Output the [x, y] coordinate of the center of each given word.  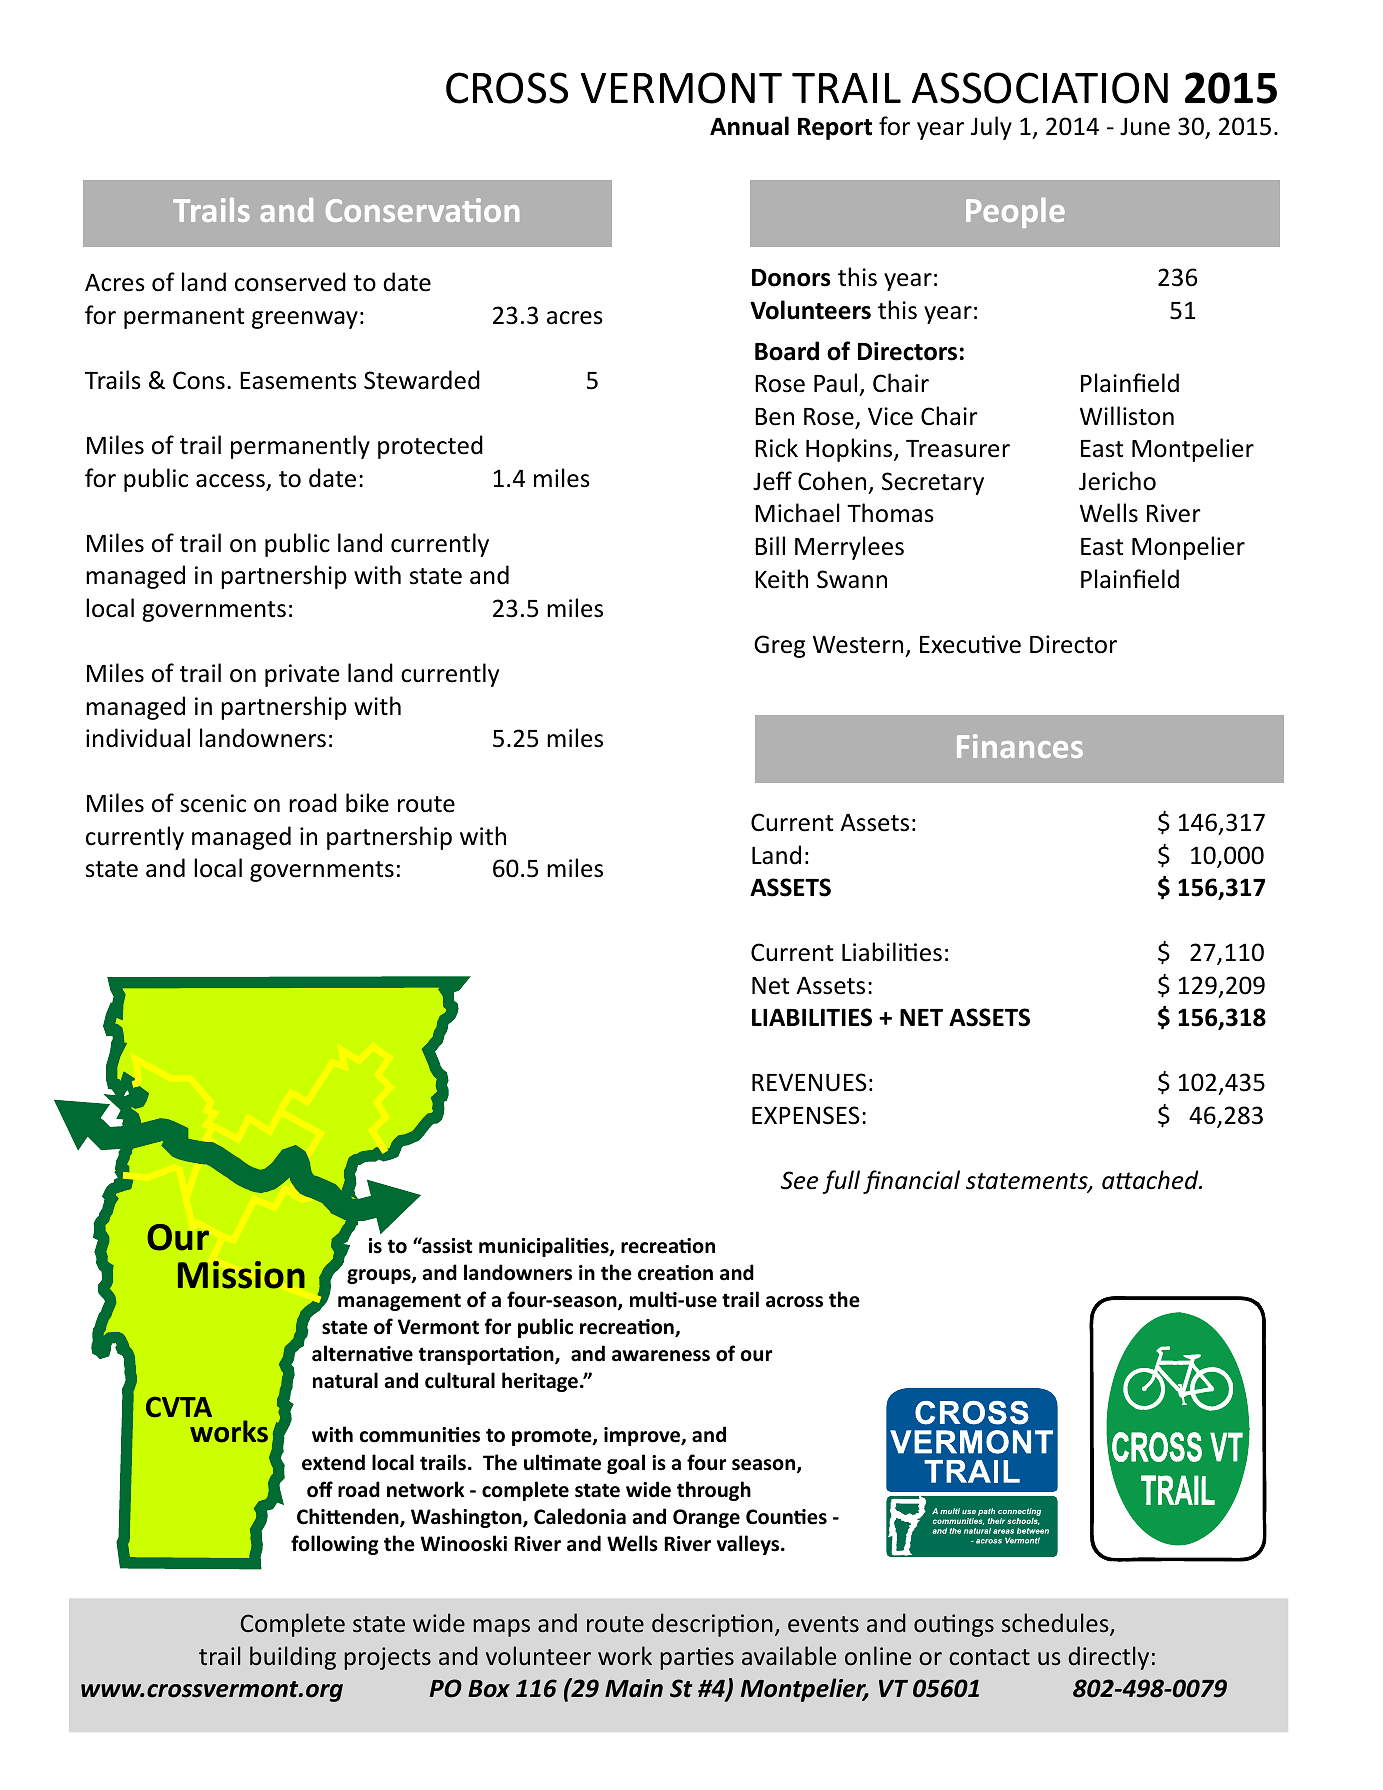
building [293, 1658]
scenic [213, 803]
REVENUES [809, 1082]
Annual [749, 126]
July [991, 128]
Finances [1020, 746]
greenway [305, 320]
